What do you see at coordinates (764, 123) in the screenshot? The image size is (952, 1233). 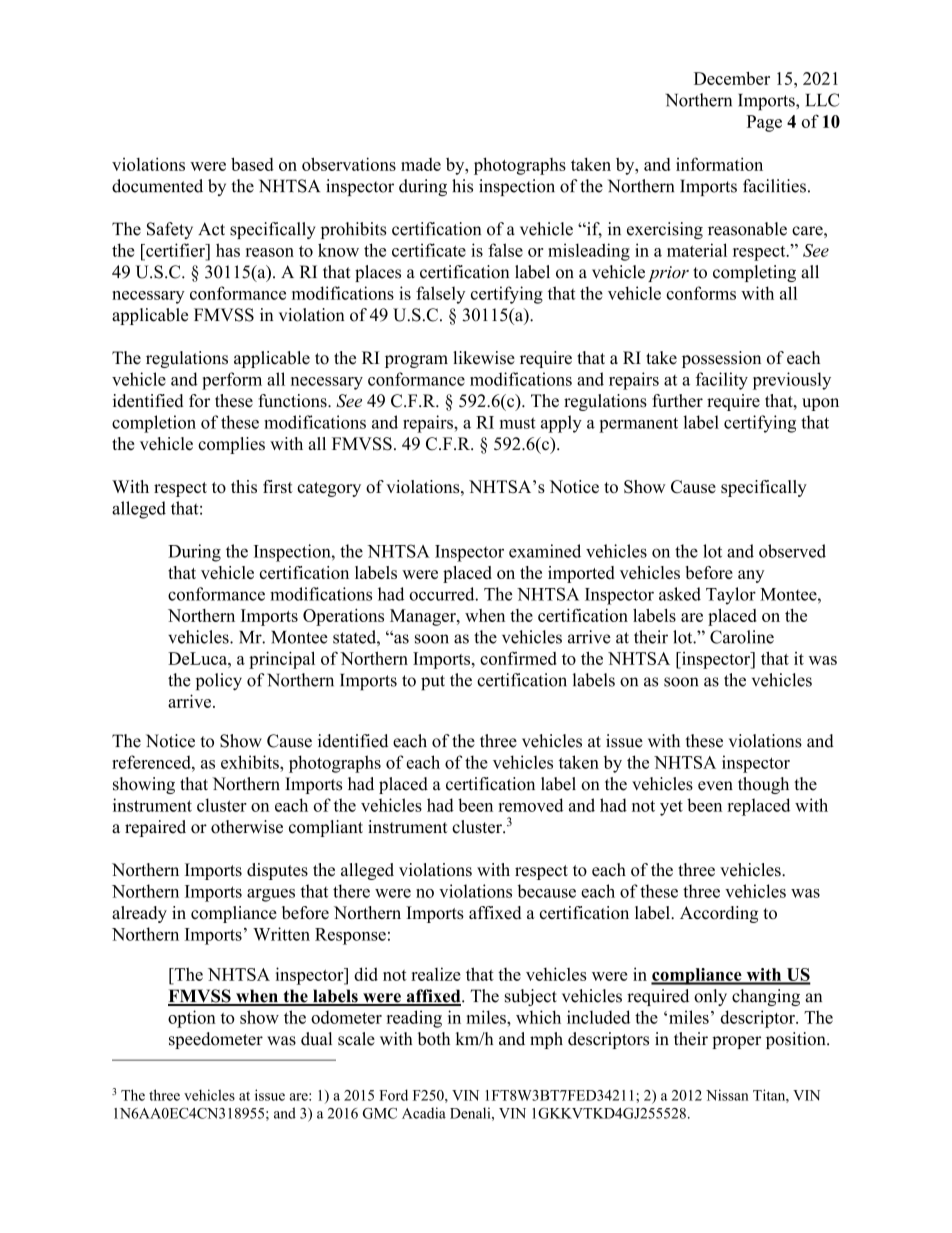 I see `Page` at bounding box center [764, 123].
